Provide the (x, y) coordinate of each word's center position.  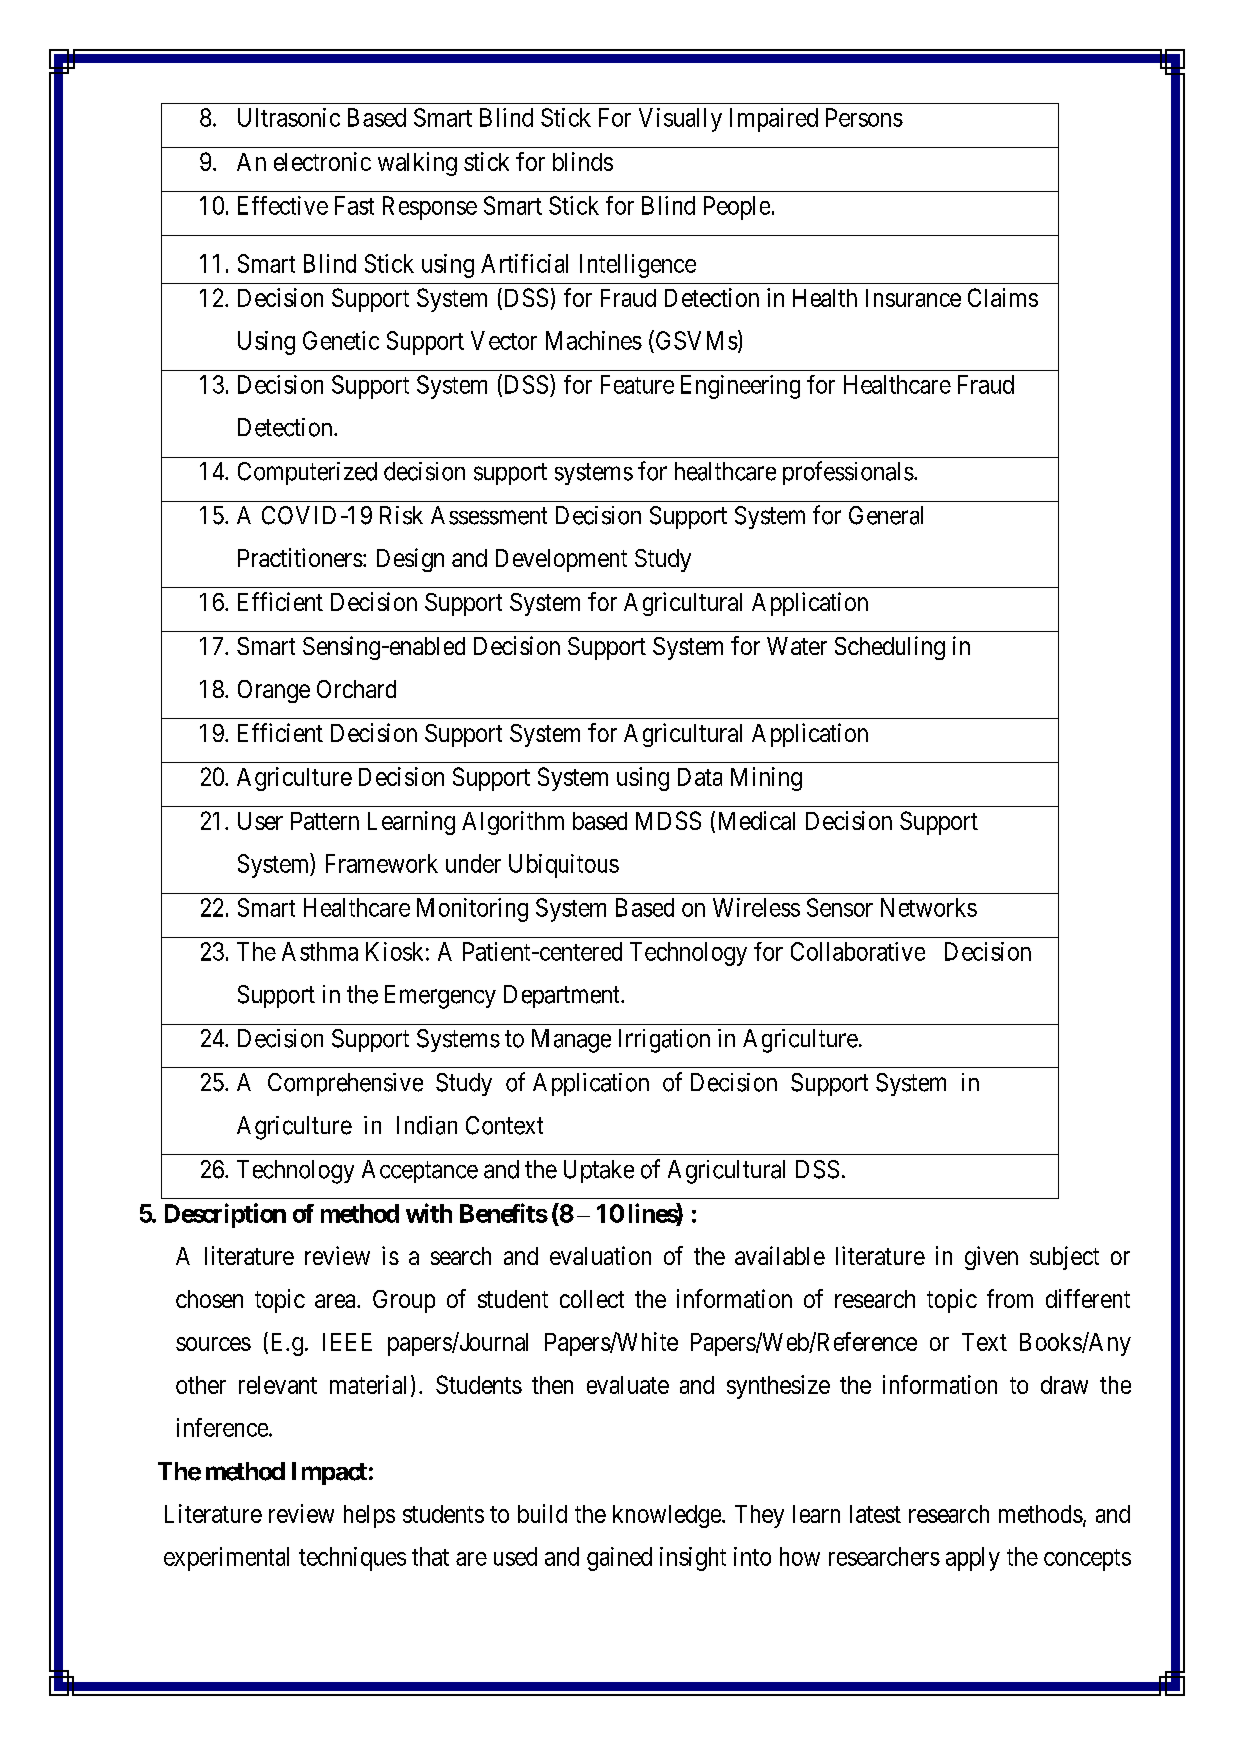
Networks (929, 907)
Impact (329, 1473)
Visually (680, 120)
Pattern (325, 821)
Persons (864, 117)
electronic (322, 161)
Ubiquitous (564, 866)
